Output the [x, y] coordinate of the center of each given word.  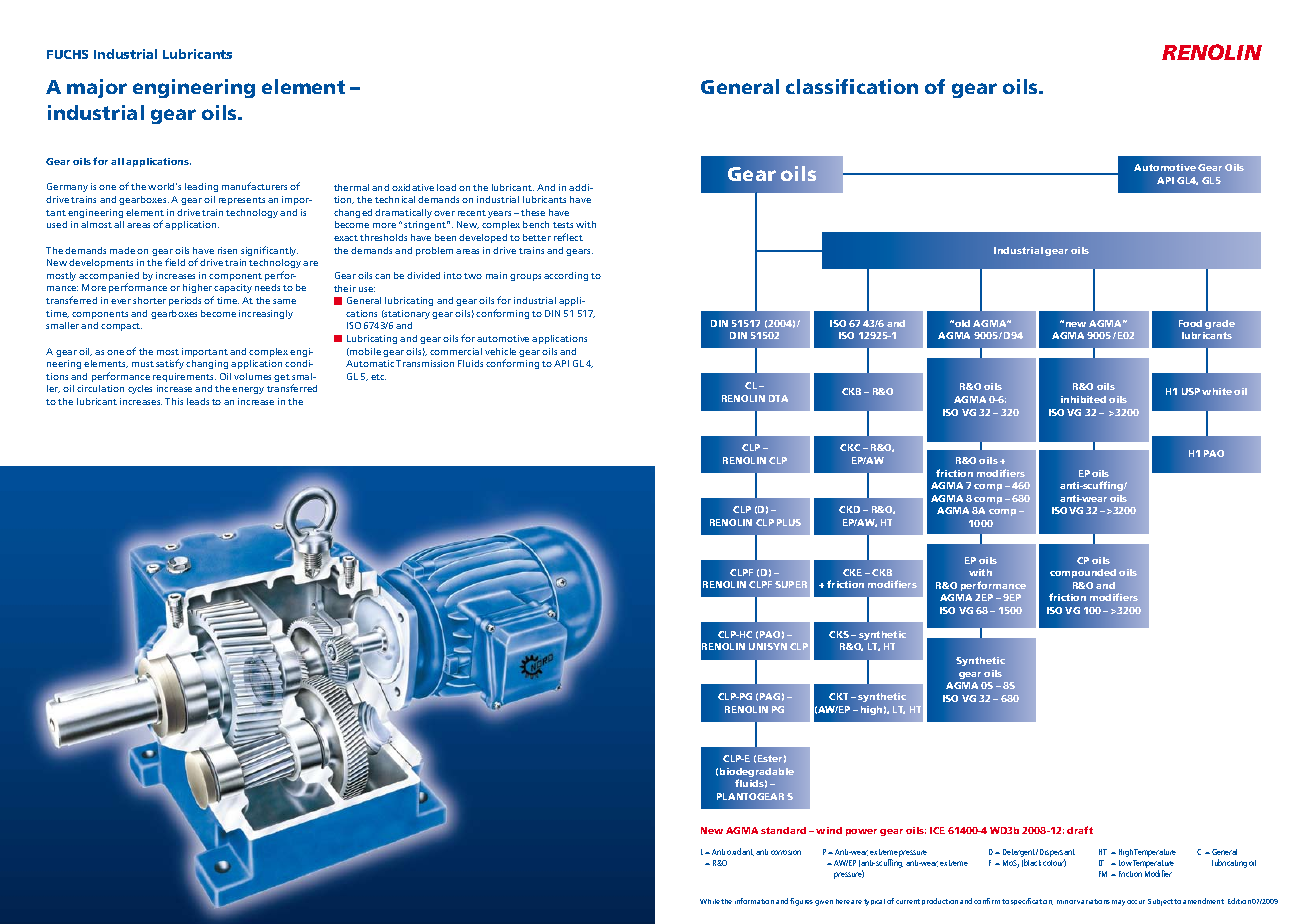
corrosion [786, 852]
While [710, 901]
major [97, 88]
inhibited [1083, 399]
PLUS [789, 522]
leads [198, 401]
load [446, 187]
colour [1054, 863]
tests [563, 225]
